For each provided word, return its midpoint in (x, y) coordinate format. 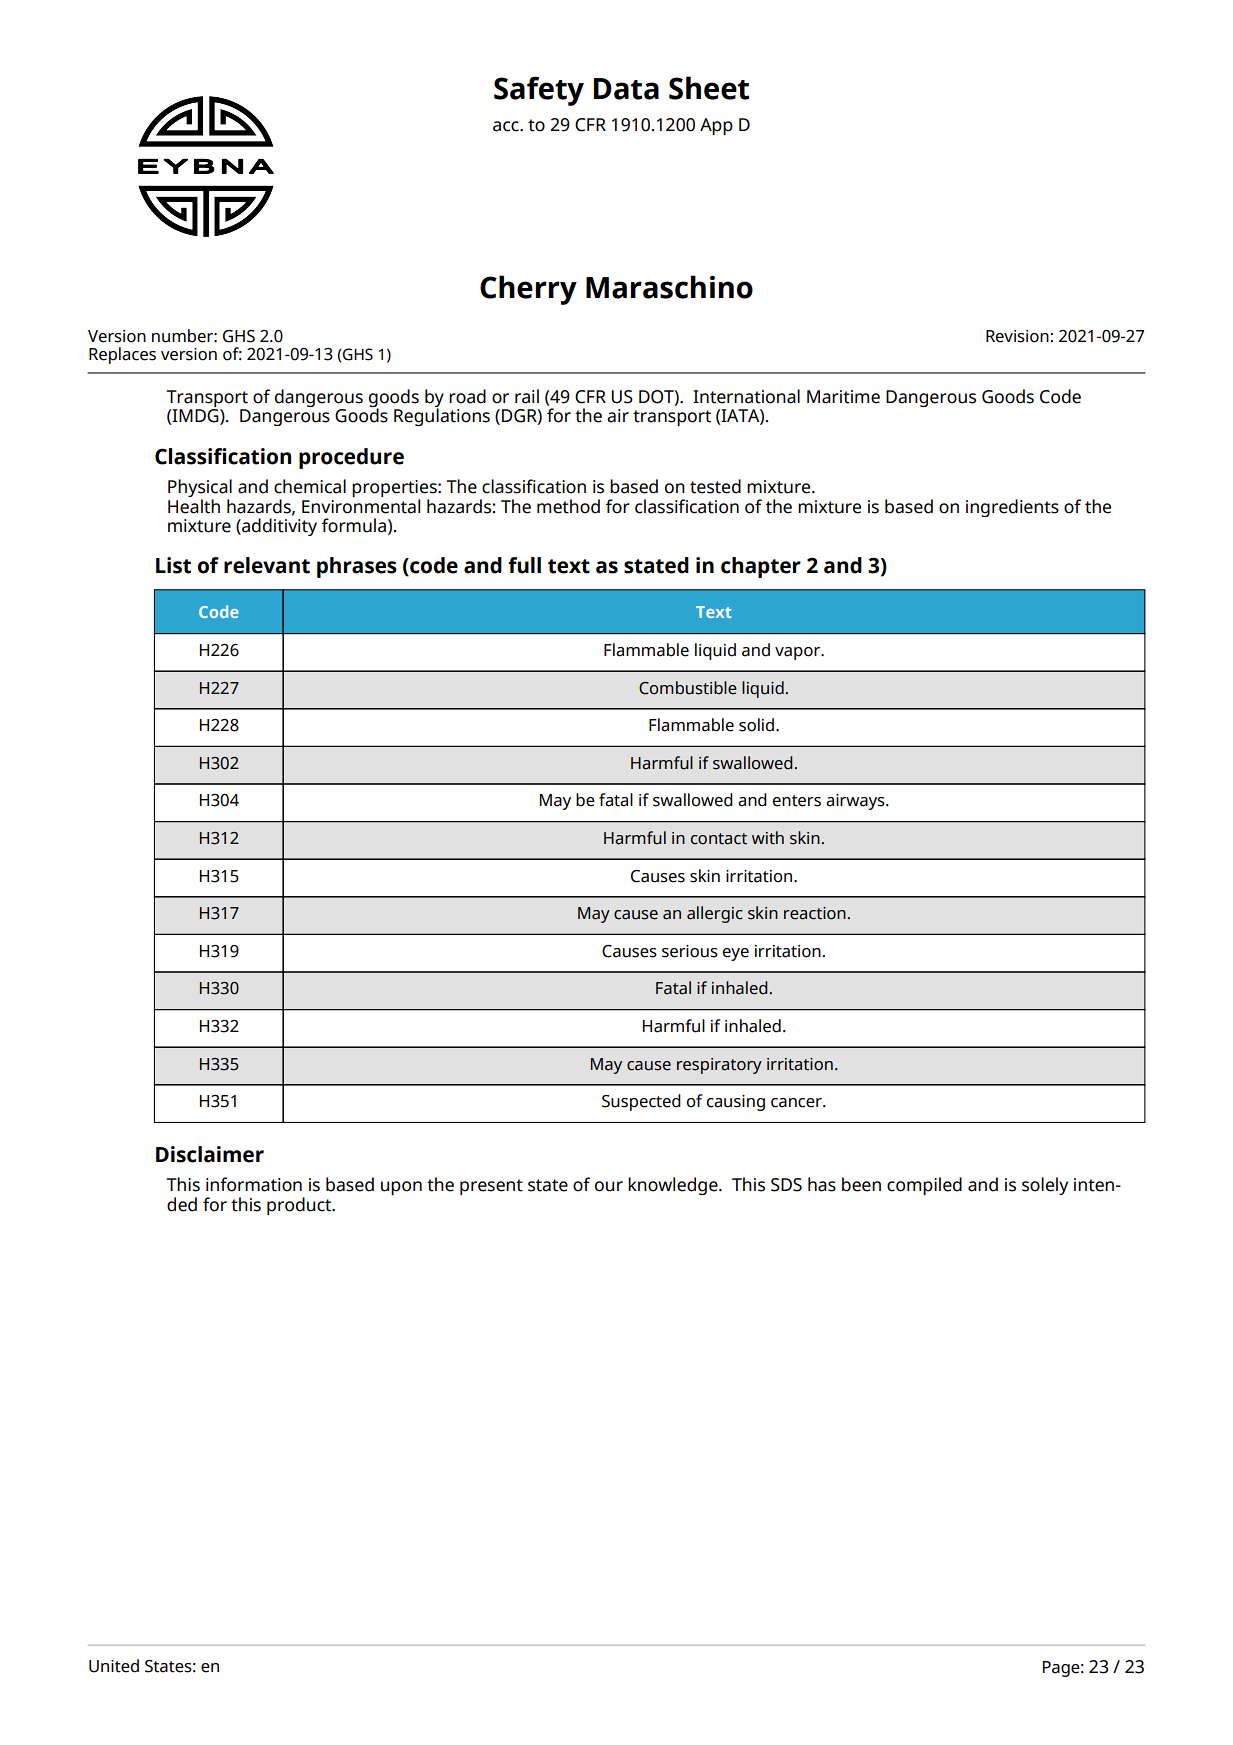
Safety (539, 91)
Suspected (641, 1102)
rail (527, 396)
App (716, 126)
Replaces (122, 355)
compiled (924, 1186)
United (114, 1666)
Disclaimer (210, 1154)
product (300, 1206)
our (609, 1186)
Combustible (688, 688)
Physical (200, 489)
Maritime (843, 397)
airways (856, 802)
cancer (797, 1103)
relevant (267, 565)
